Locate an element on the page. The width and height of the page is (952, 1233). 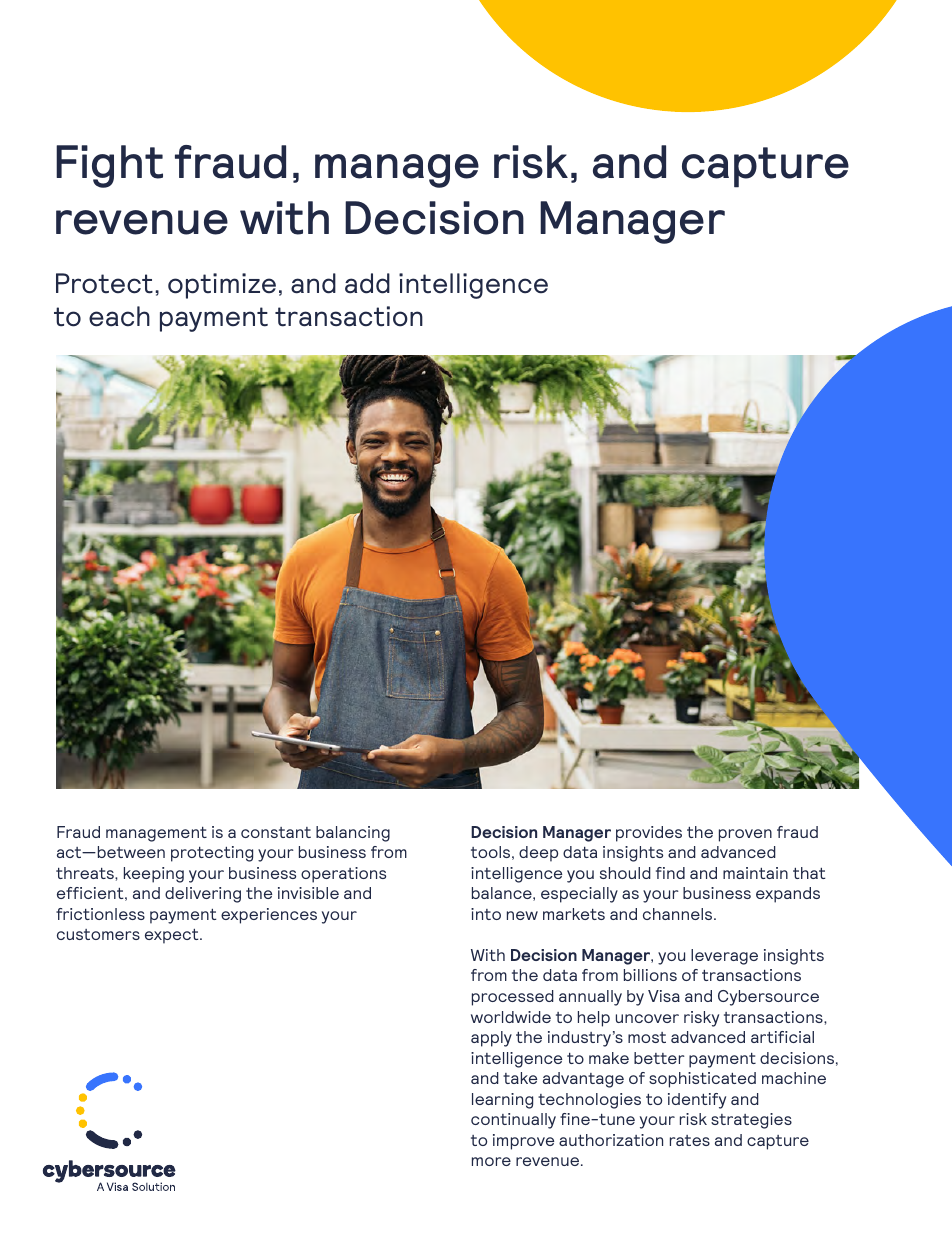
Fight is located at coordinates (109, 166).
